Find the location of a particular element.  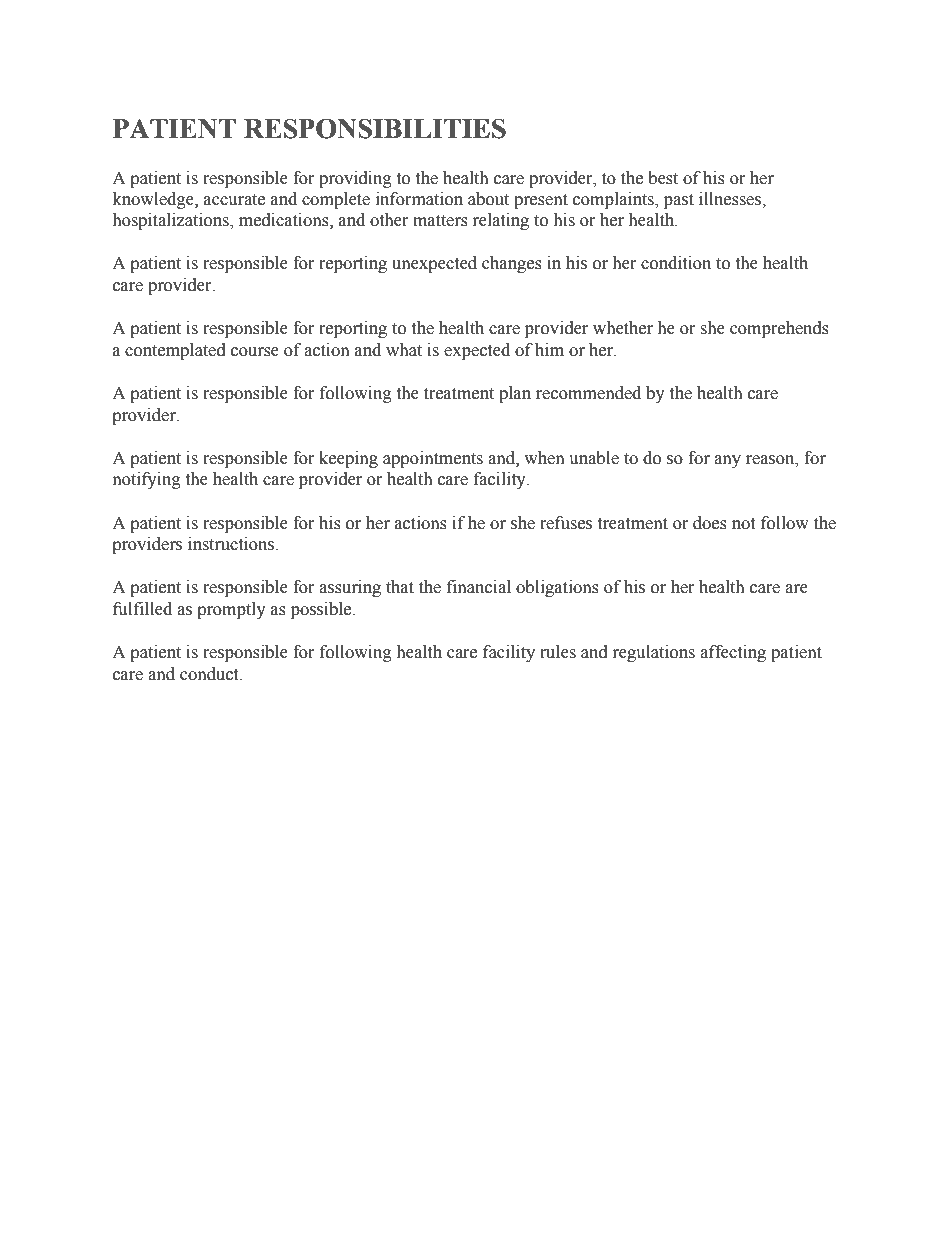

comprehends is located at coordinates (779, 329).
